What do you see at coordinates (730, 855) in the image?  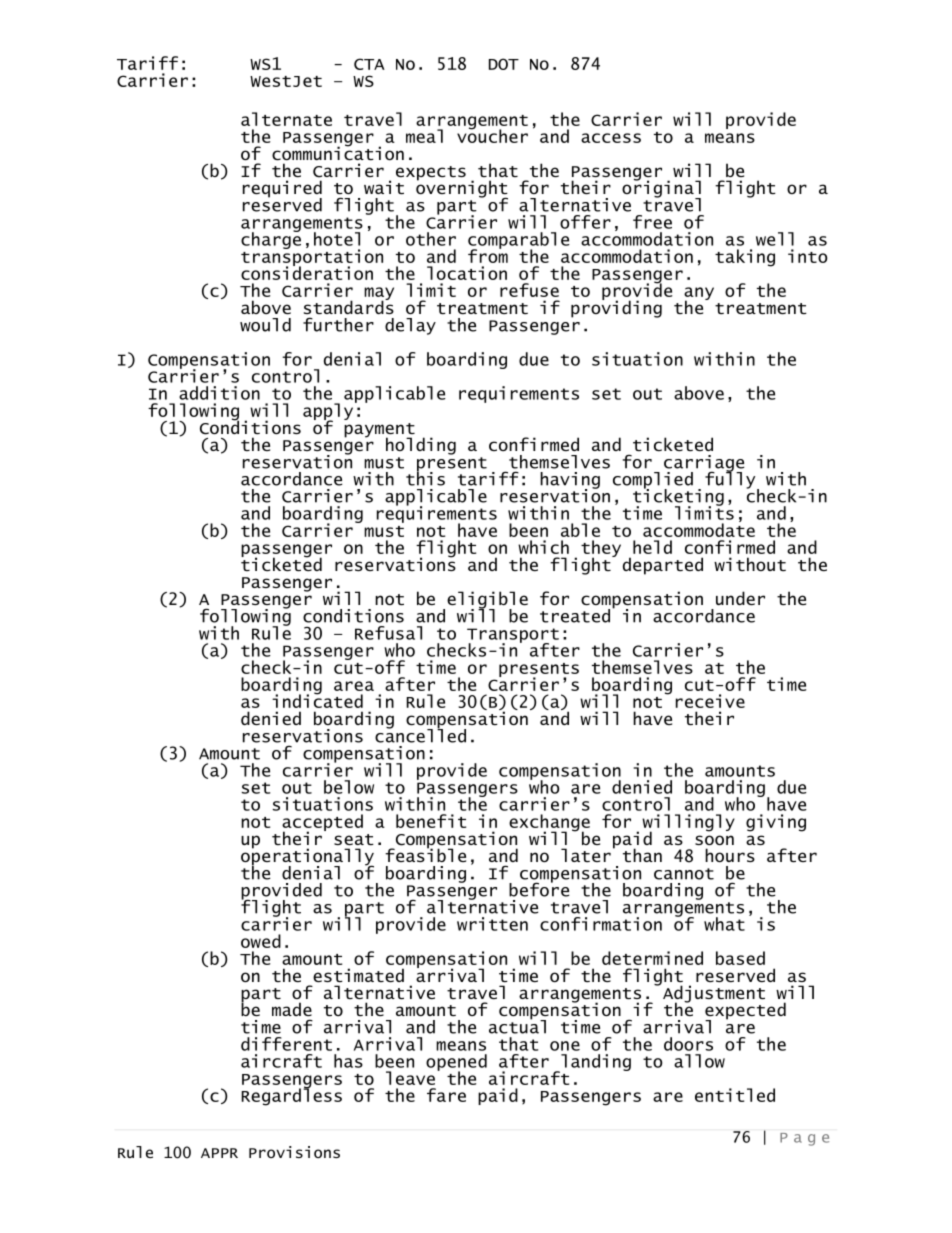 I see `hours` at bounding box center [730, 855].
